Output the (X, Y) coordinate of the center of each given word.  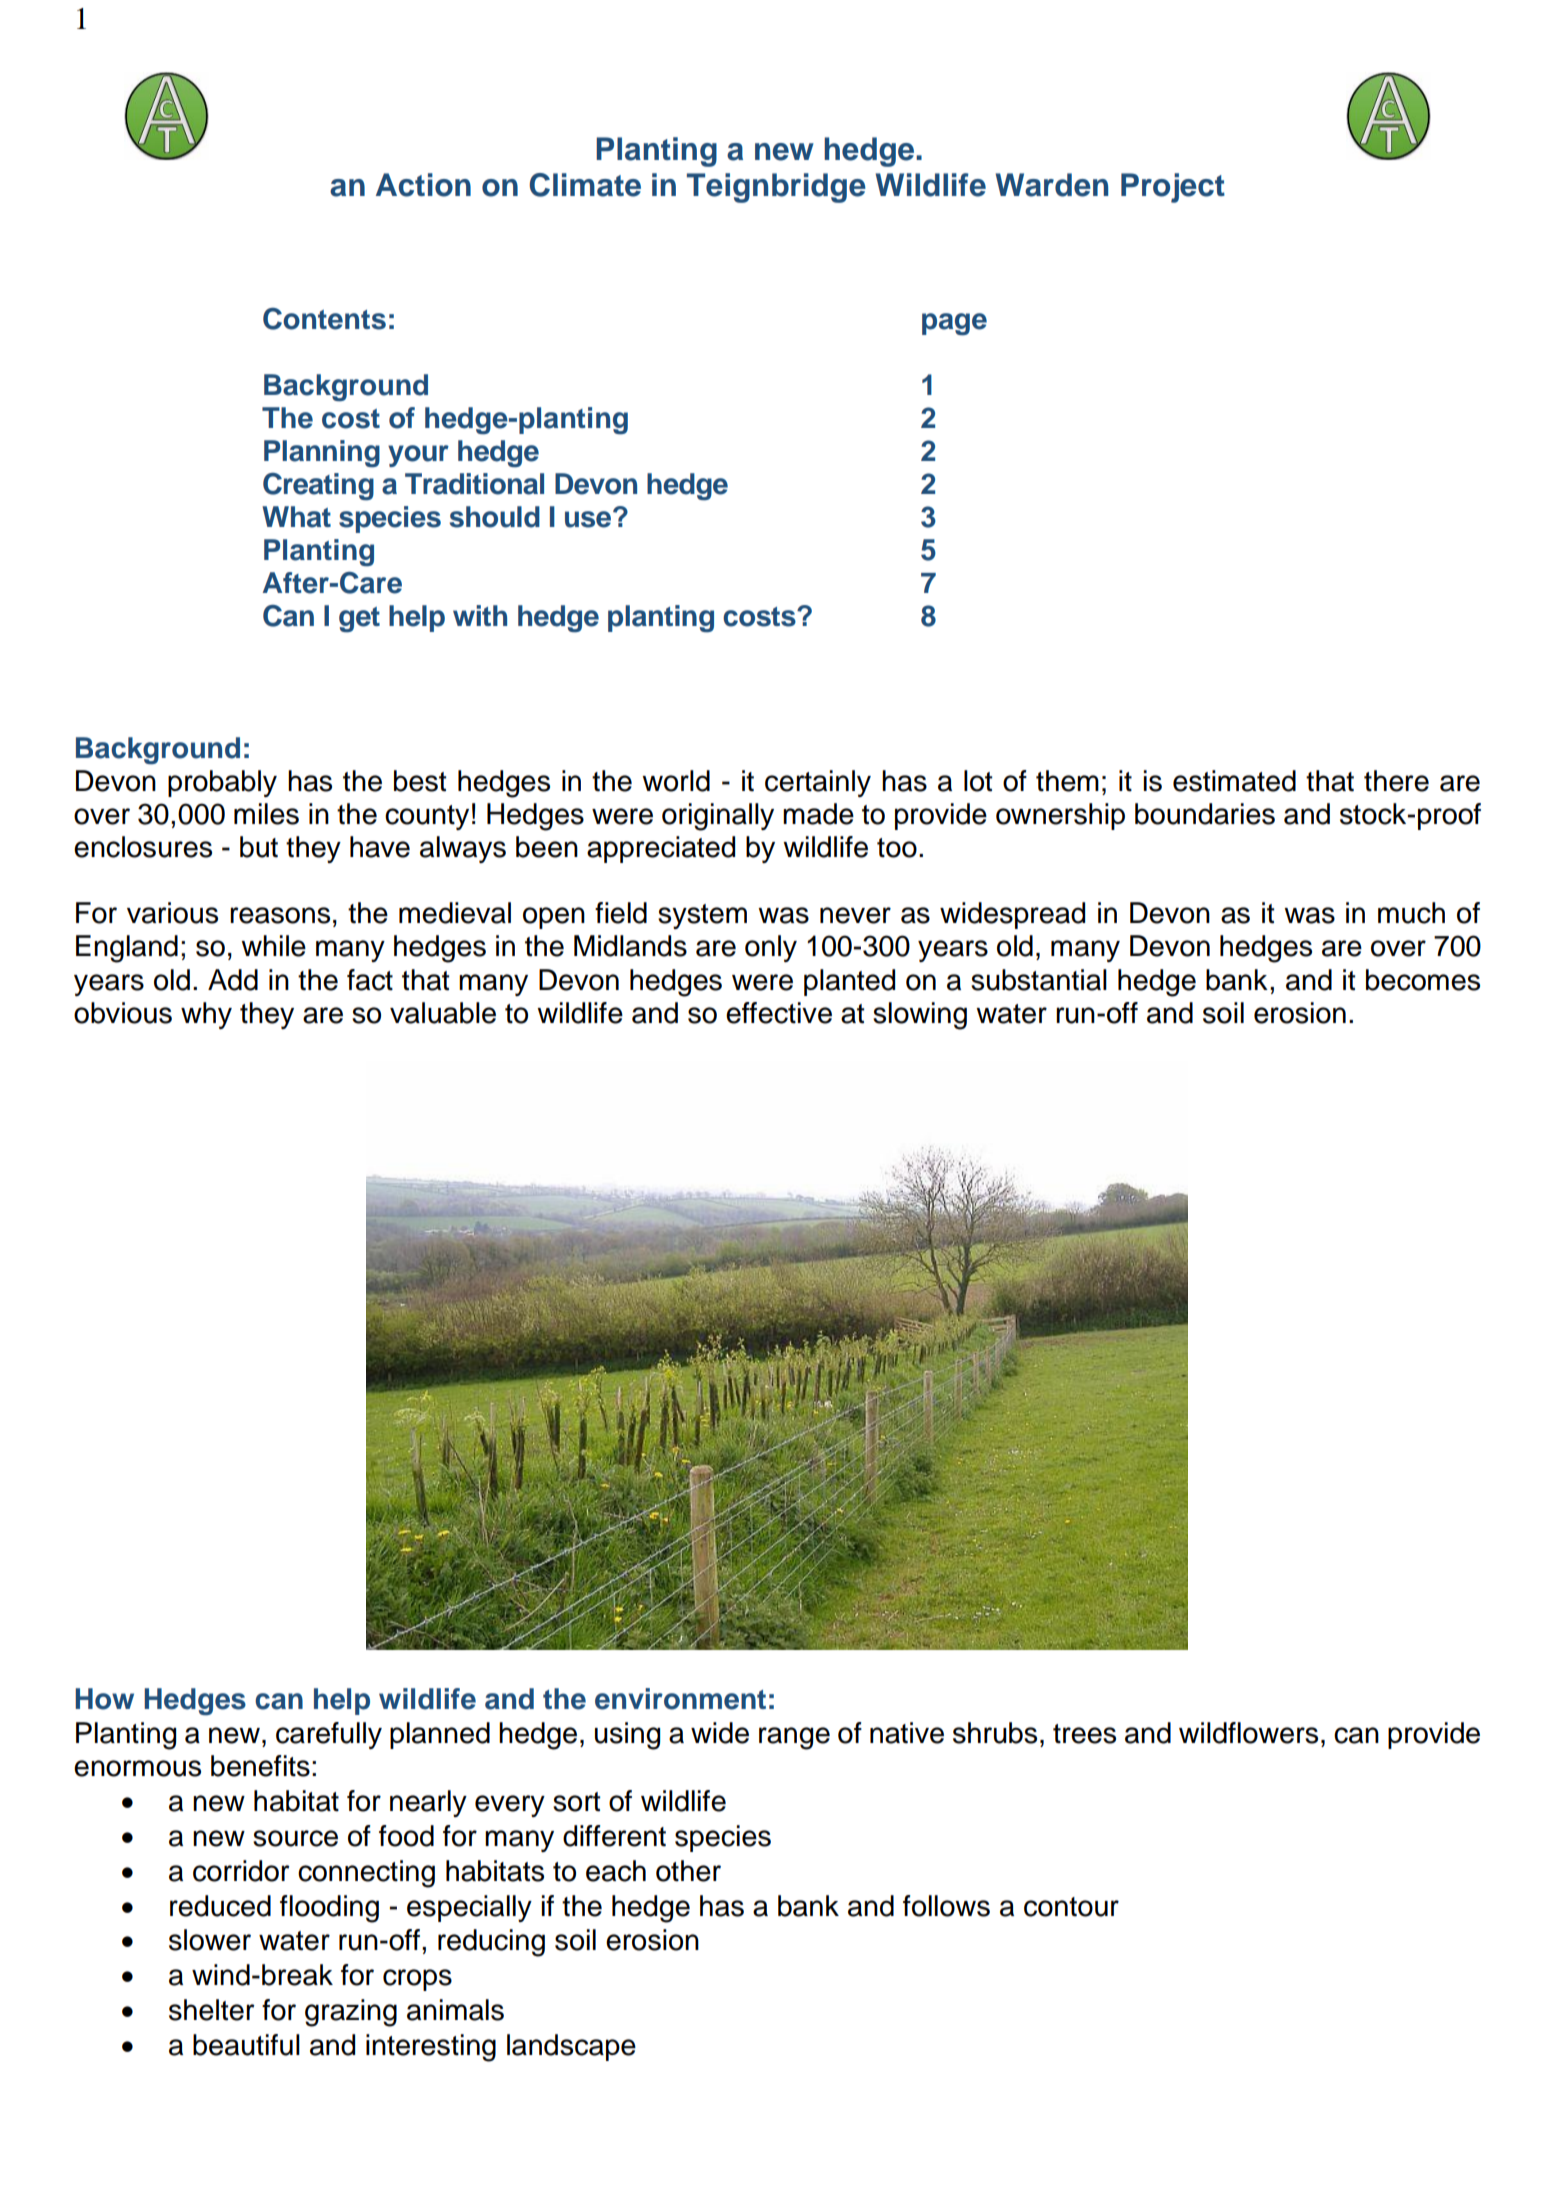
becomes (1423, 980)
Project (1173, 188)
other (688, 1871)
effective (779, 1013)
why (206, 1015)
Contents (324, 319)
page (954, 324)
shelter (212, 2010)
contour (1071, 1907)
